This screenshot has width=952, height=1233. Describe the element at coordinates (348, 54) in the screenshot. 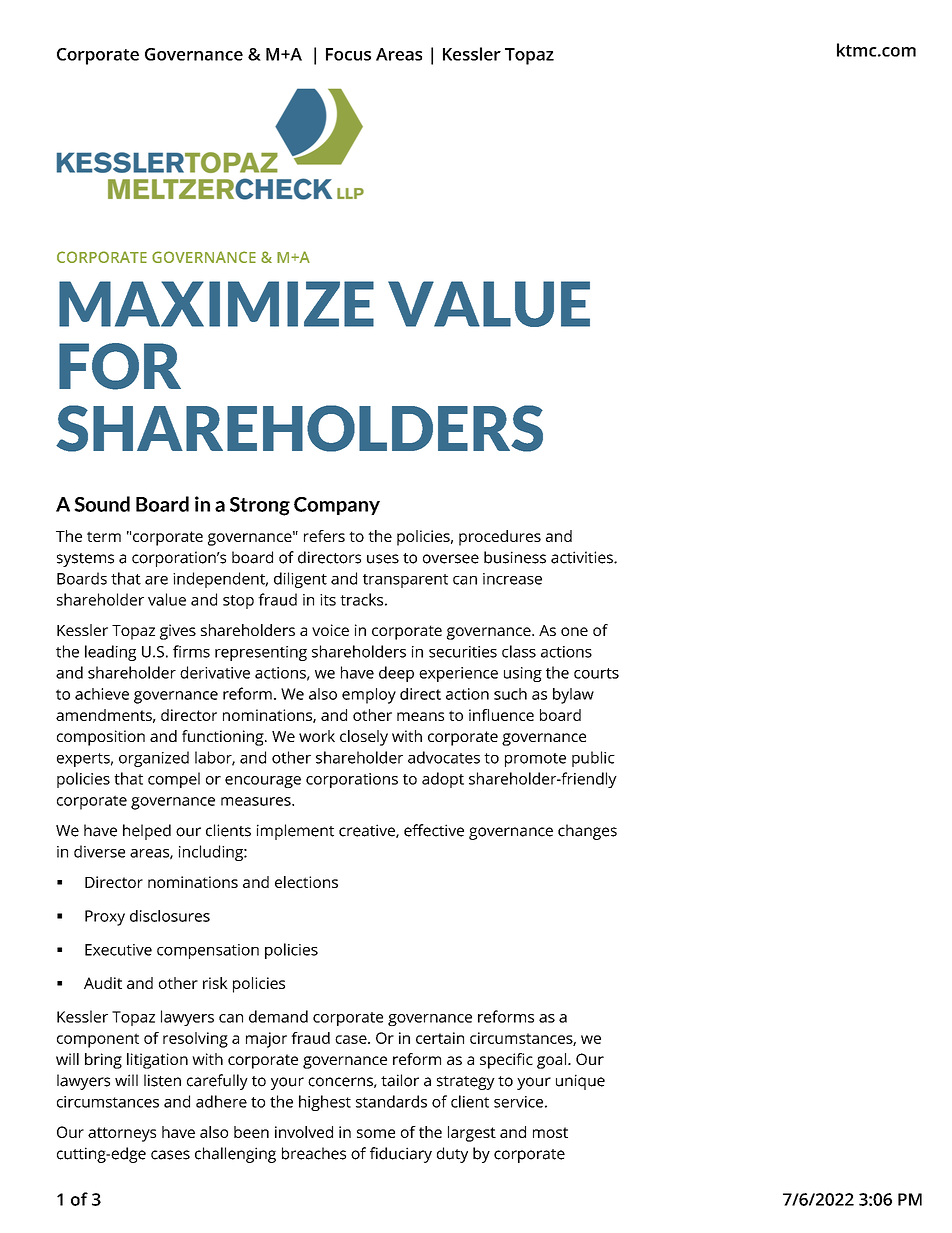

I see `Focus` at that location.
